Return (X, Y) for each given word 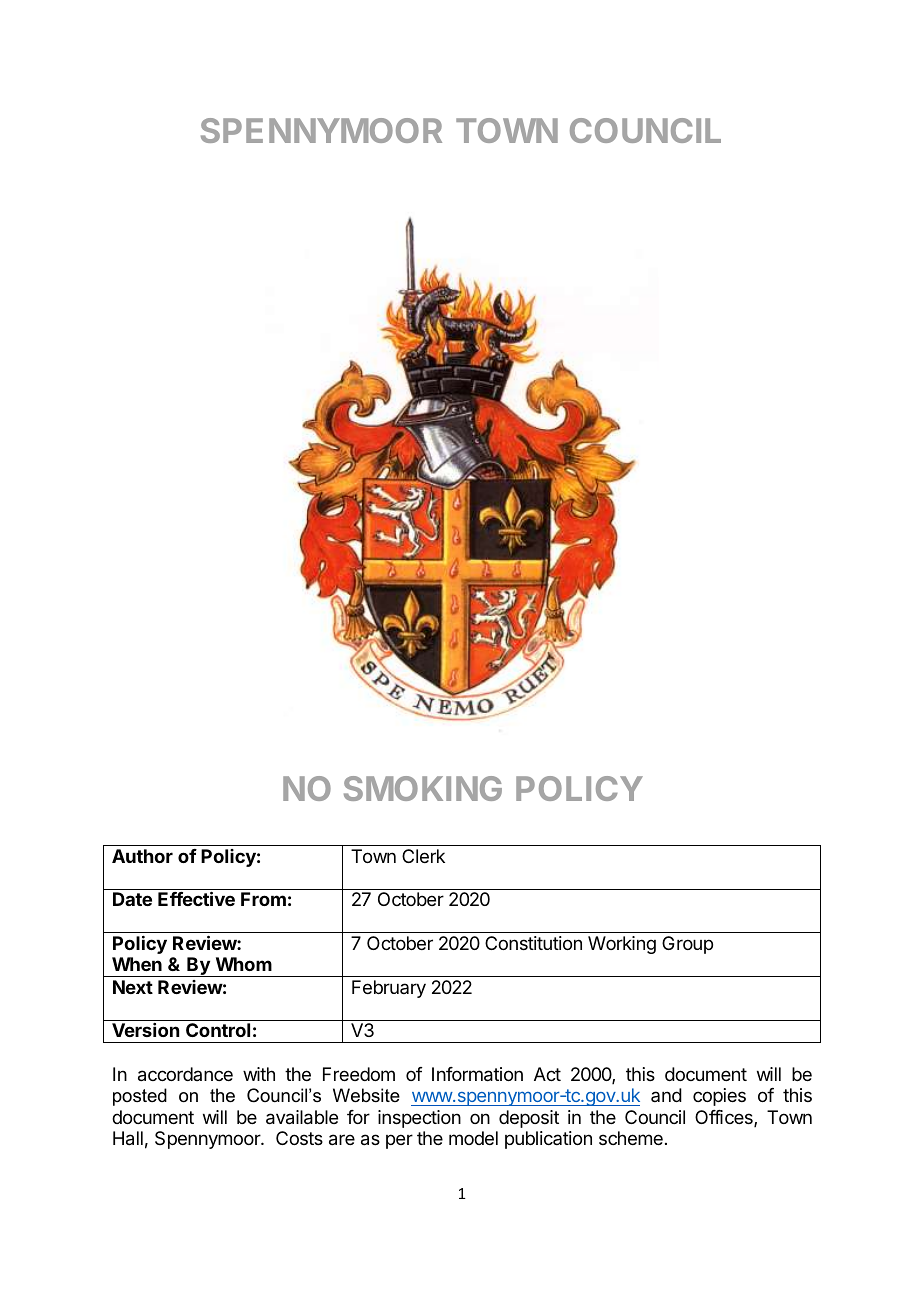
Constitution (533, 943)
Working (622, 945)
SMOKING (423, 788)
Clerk (423, 856)
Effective (196, 898)
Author (142, 856)
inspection (419, 1119)
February (389, 989)
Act (547, 1074)
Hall (128, 1138)
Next (133, 987)
